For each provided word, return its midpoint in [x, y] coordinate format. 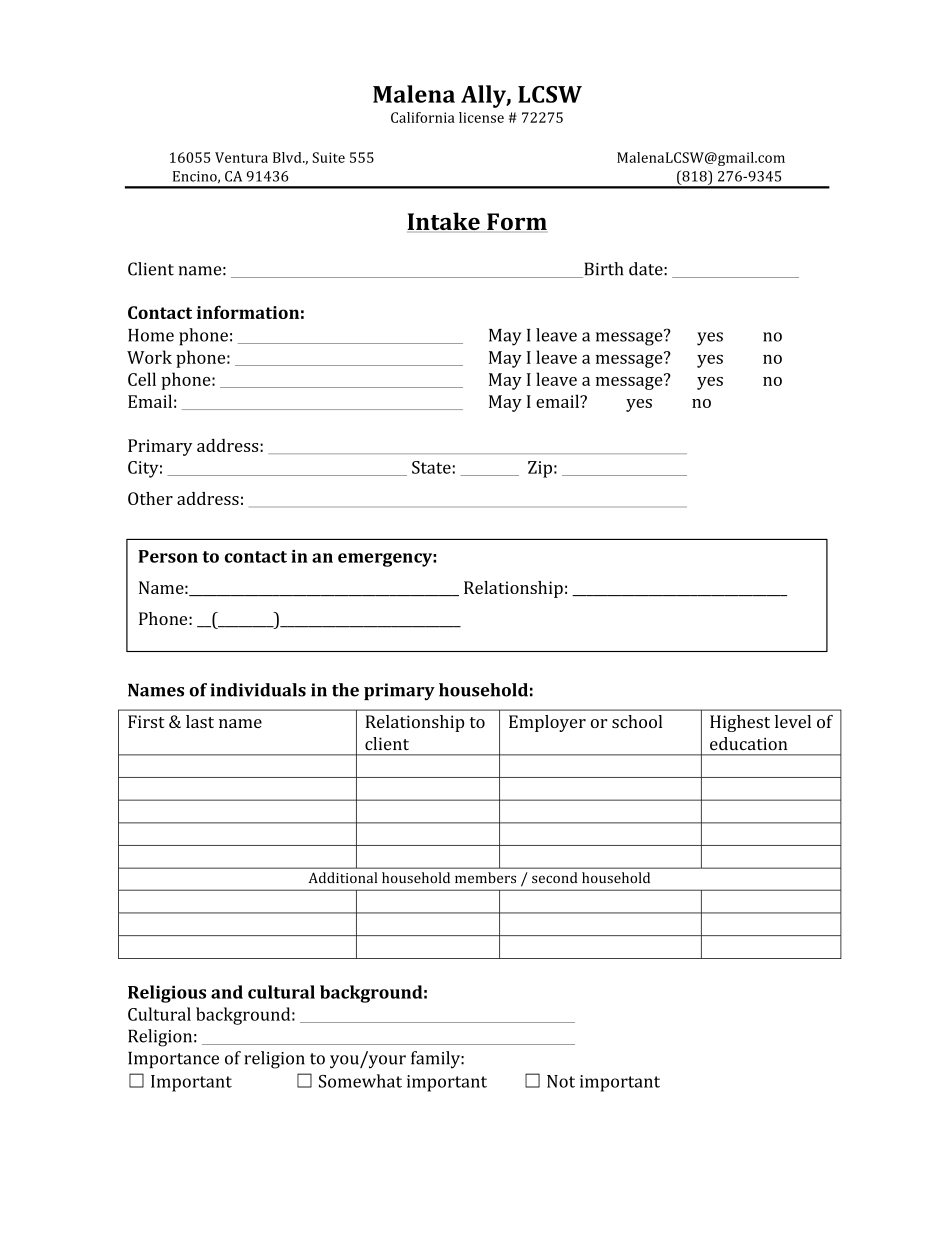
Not [561, 1081]
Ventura [241, 157]
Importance [173, 1059]
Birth [603, 270]
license [481, 117]
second [554, 877]
